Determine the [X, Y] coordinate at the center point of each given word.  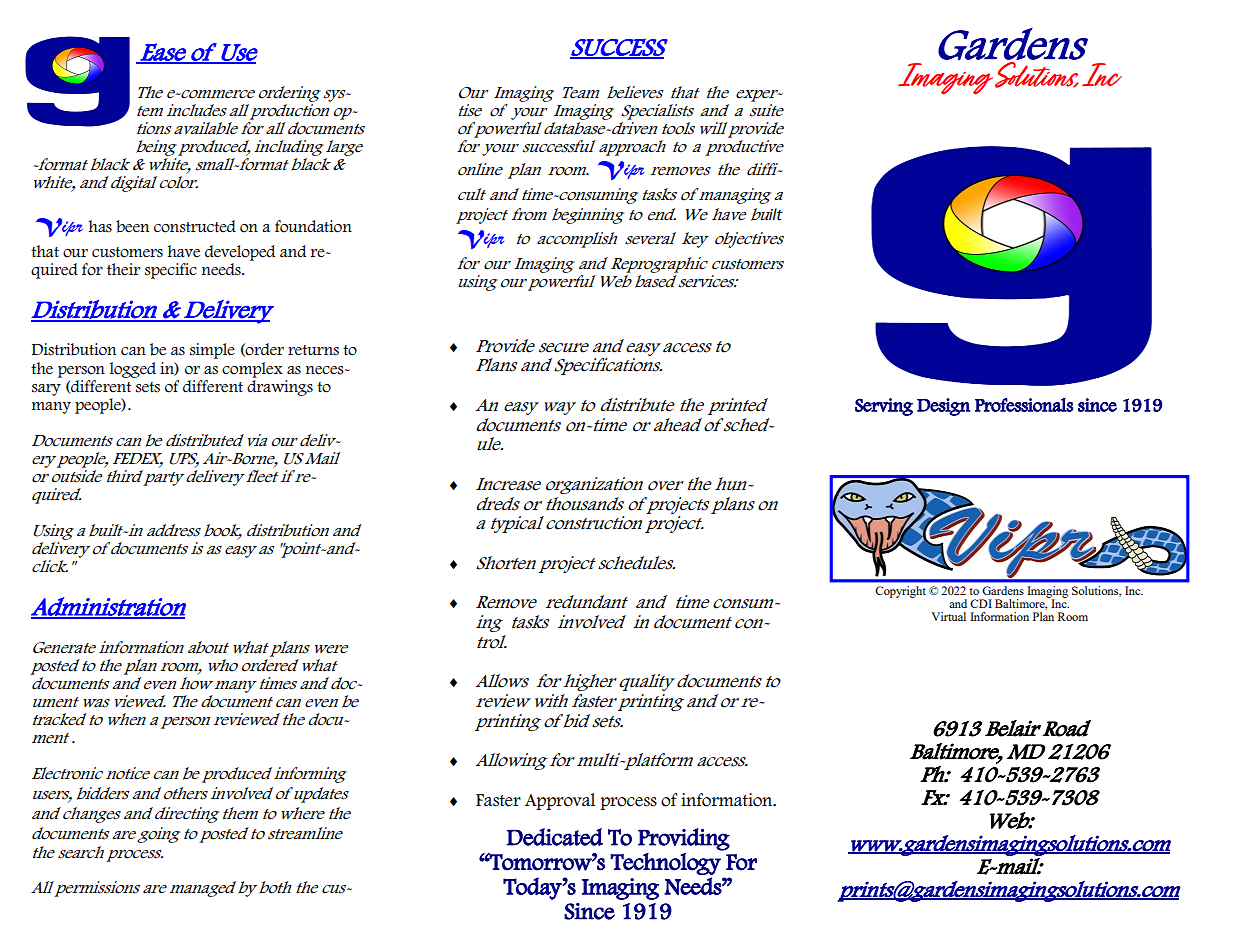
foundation [313, 226]
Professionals [1024, 405]
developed [240, 253]
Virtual [948, 616]
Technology [666, 864]
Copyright [900, 592]
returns [313, 350]
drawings [280, 386]
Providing [684, 839]
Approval [560, 801]
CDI [981, 603]
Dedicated [554, 837]
